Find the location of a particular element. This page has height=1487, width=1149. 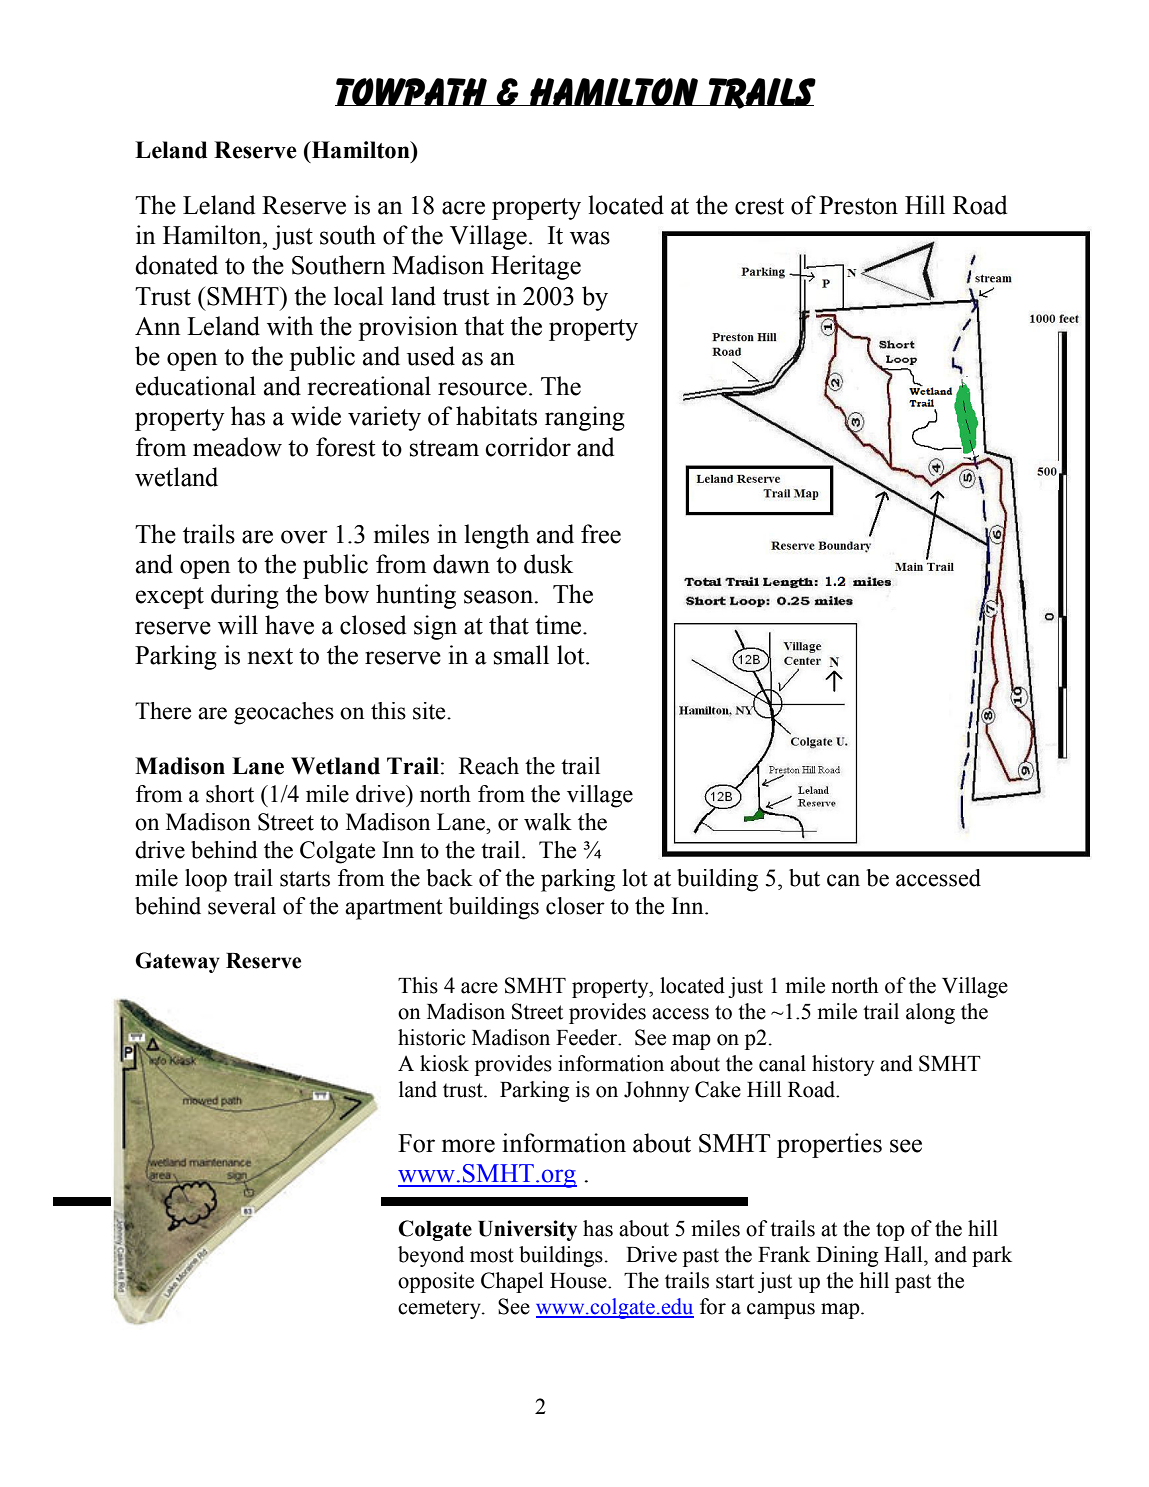

free is located at coordinates (601, 534).
